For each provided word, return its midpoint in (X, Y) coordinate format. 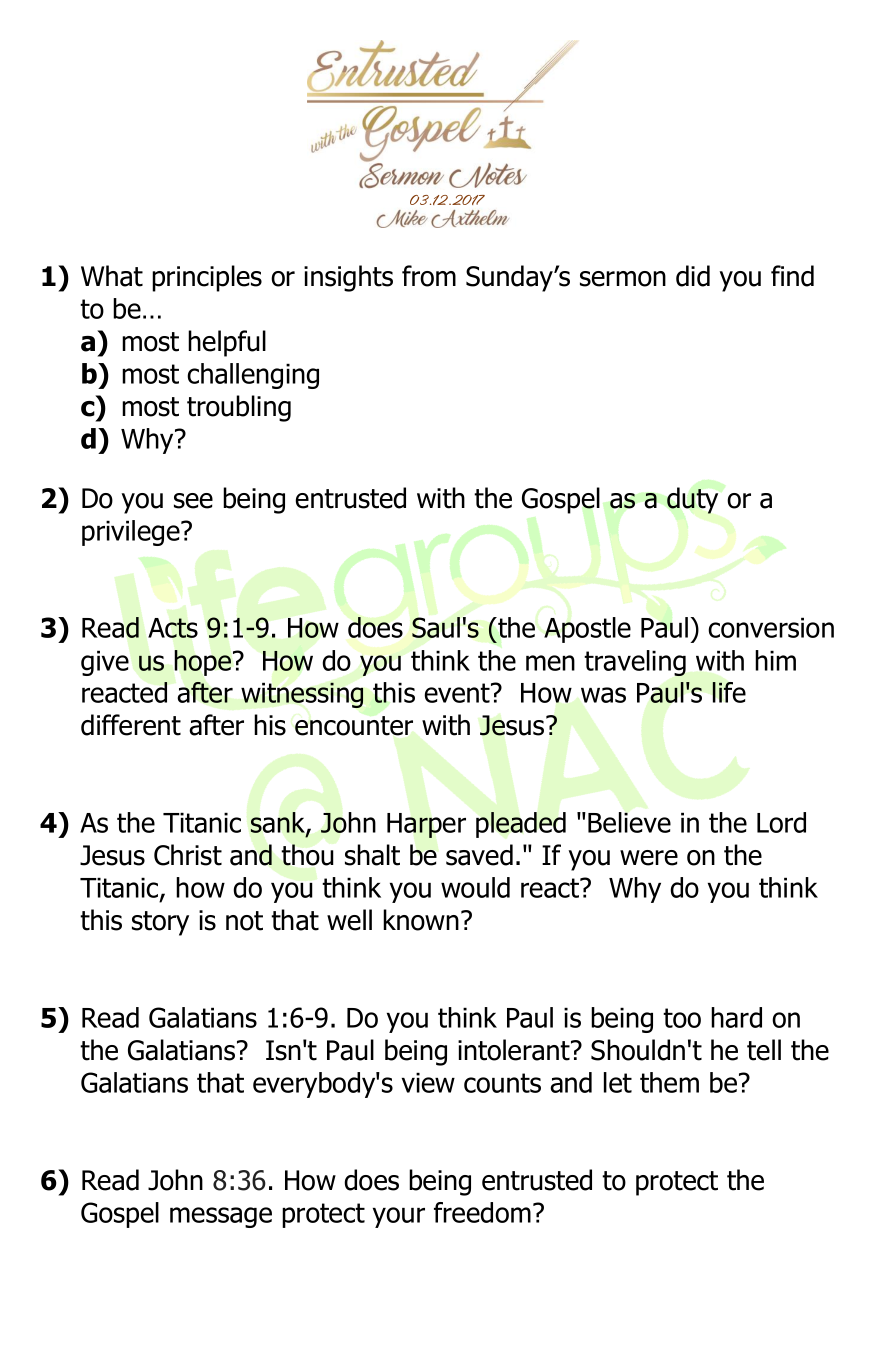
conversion (771, 627)
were (649, 858)
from (429, 276)
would (475, 887)
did (693, 276)
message (221, 1217)
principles (207, 278)
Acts (173, 628)
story (160, 923)
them (669, 1082)
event (458, 693)
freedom (482, 1212)
